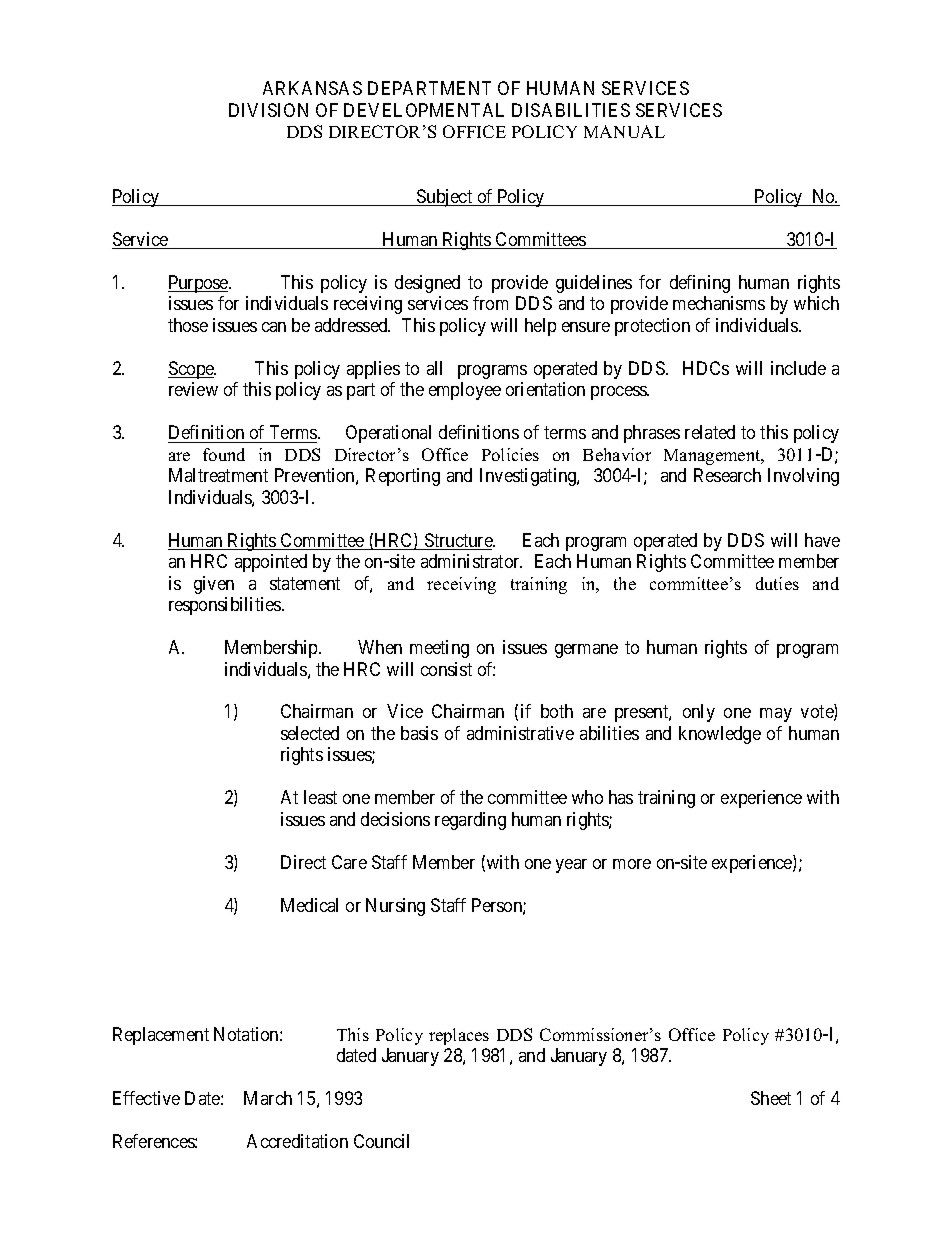 The width and height of the screenshot is (952, 1233). I want to click on replaces, so click(459, 1036).
